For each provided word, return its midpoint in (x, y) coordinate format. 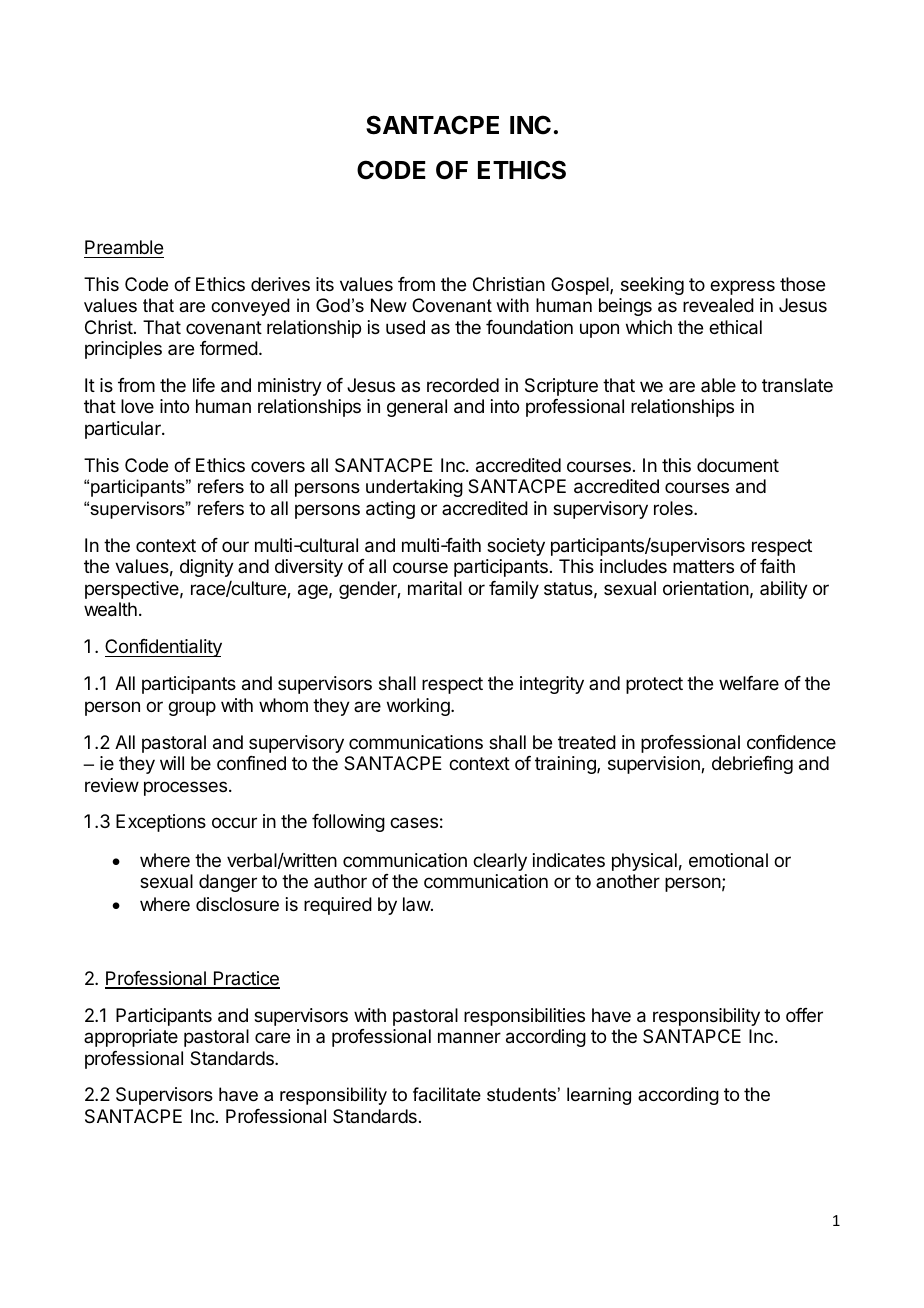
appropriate (131, 1038)
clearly (500, 862)
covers (278, 466)
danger (228, 883)
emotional (728, 860)
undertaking (414, 488)
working (419, 707)
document (738, 465)
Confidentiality (163, 648)
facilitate (447, 1094)
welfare (749, 683)
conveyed (250, 307)
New (389, 305)
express (742, 287)
